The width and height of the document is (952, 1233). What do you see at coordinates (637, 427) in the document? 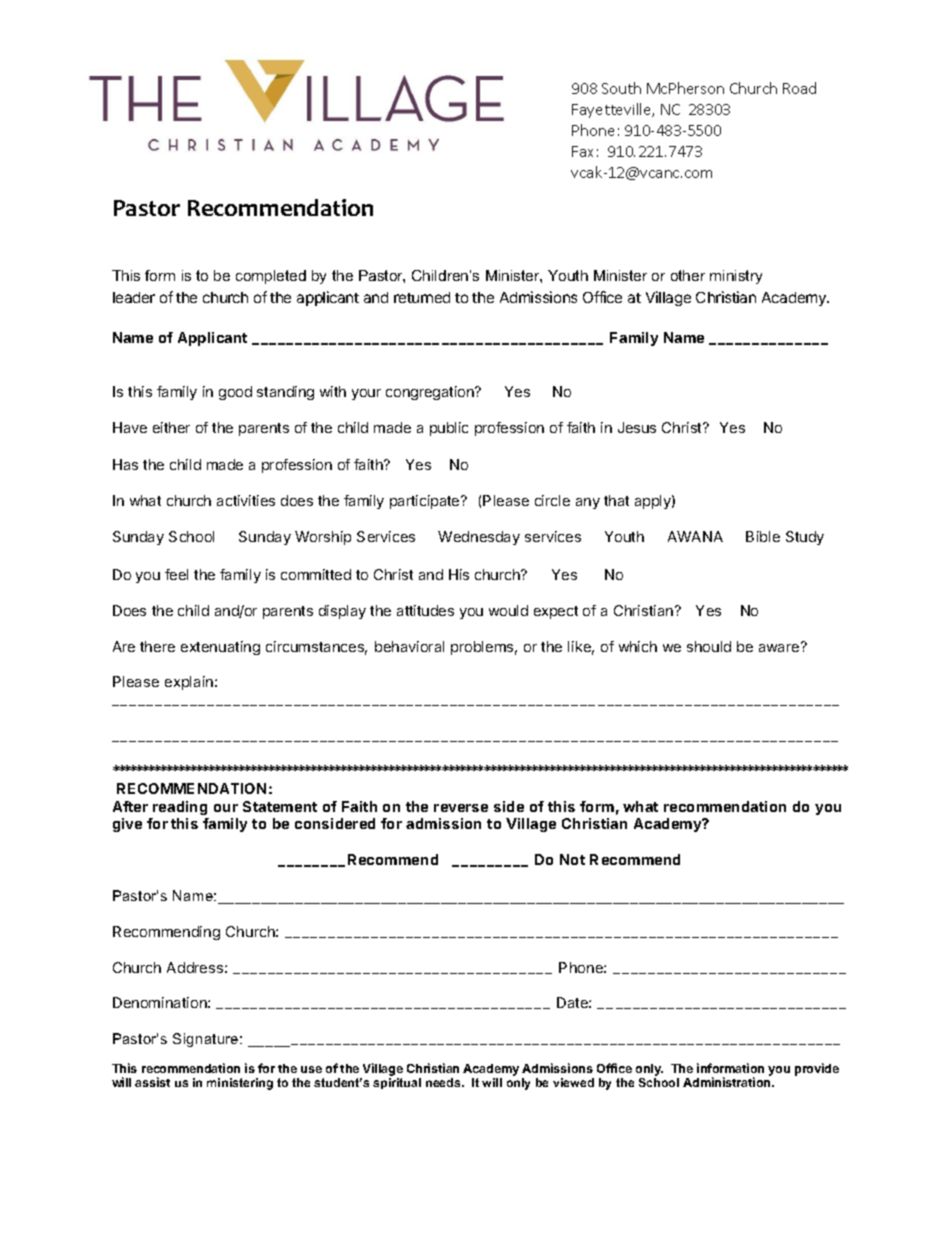
I see `Jesus` at bounding box center [637, 427].
